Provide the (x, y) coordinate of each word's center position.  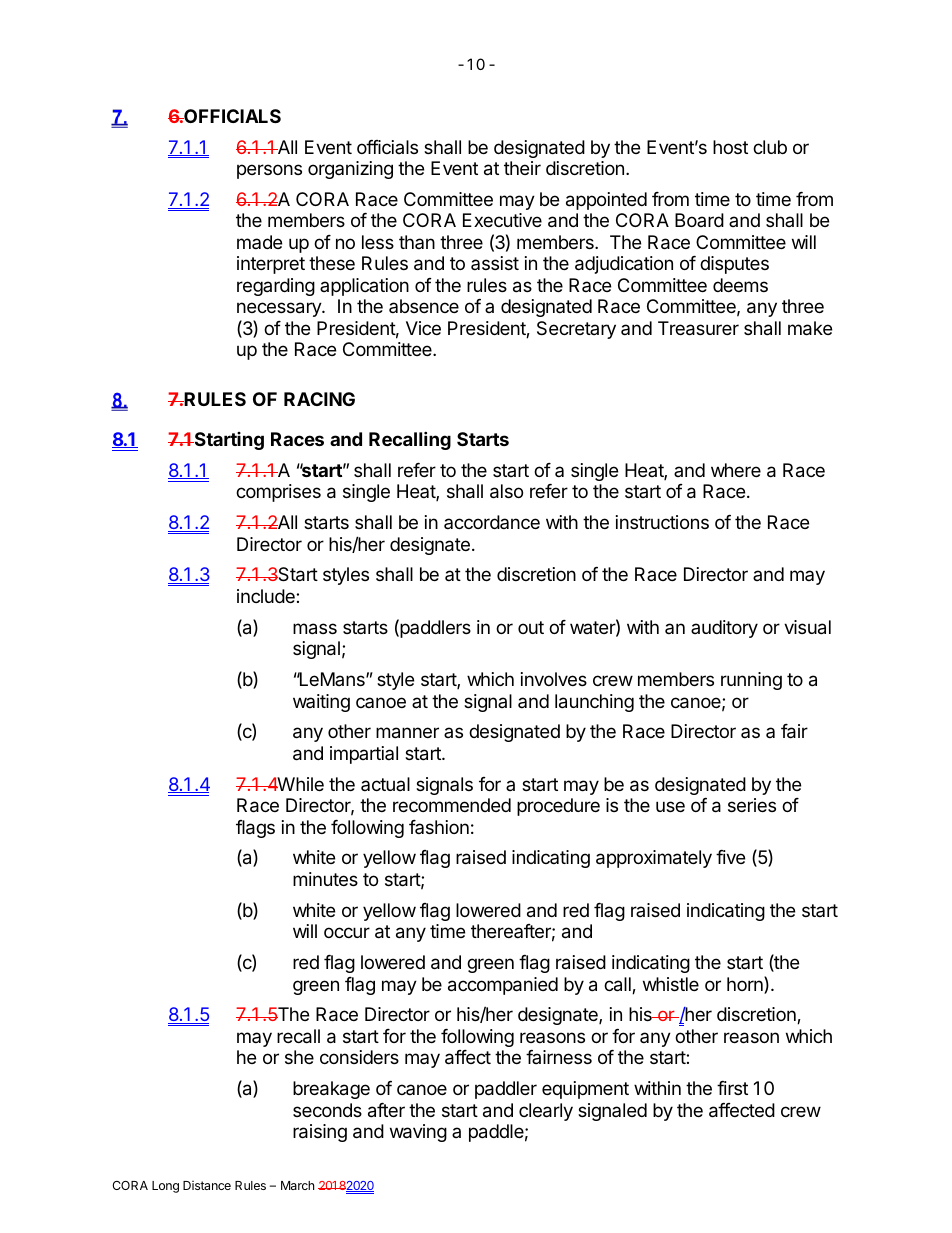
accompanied (503, 986)
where (736, 470)
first (732, 1088)
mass (315, 629)
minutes (325, 879)
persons (269, 171)
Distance (207, 1185)
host (730, 147)
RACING (319, 399)
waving (418, 1133)
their (522, 168)
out (531, 627)
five (730, 857)
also (506, 491)
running (751, 681)
